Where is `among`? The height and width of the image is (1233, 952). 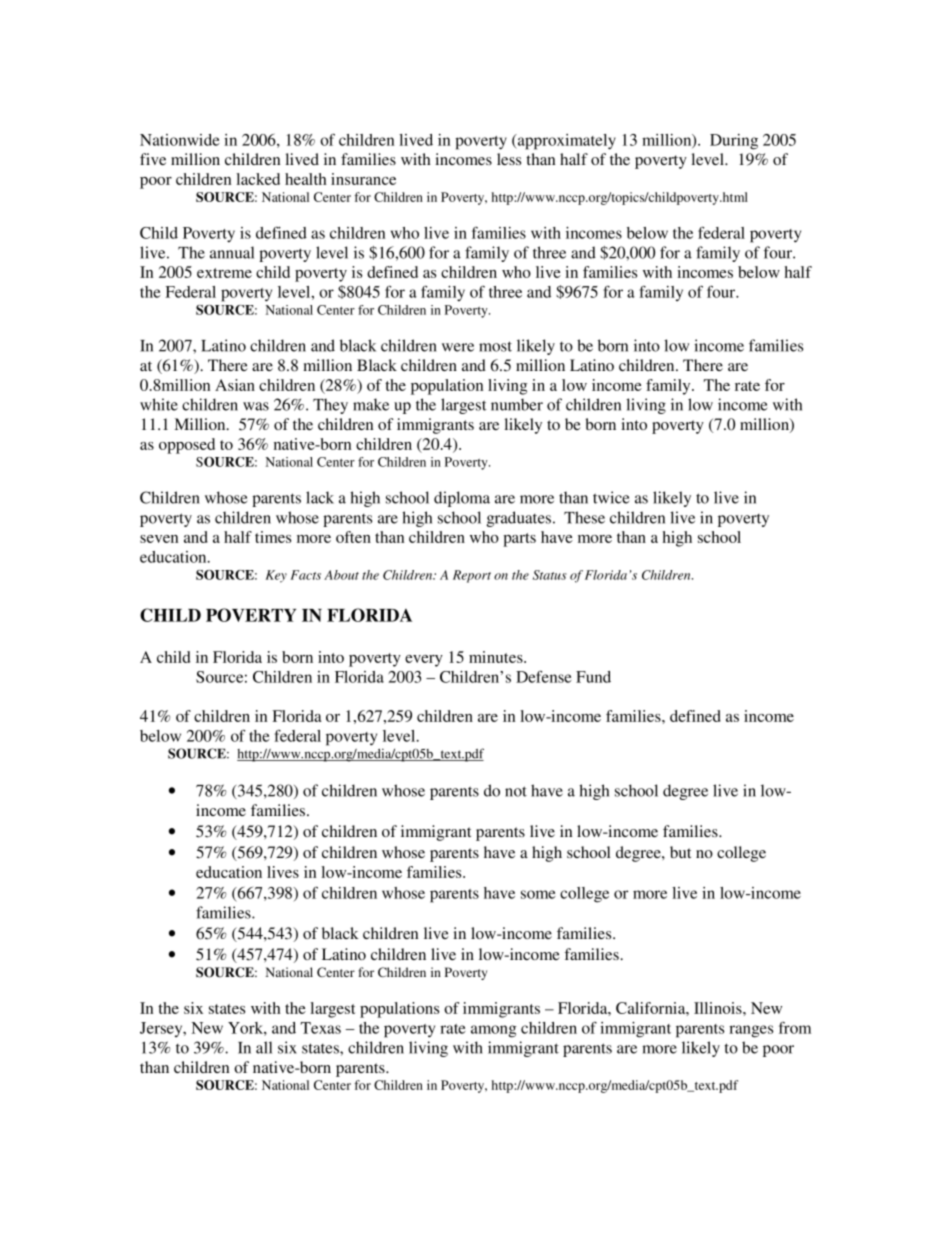
among is located at coordinates (494, 1031).
